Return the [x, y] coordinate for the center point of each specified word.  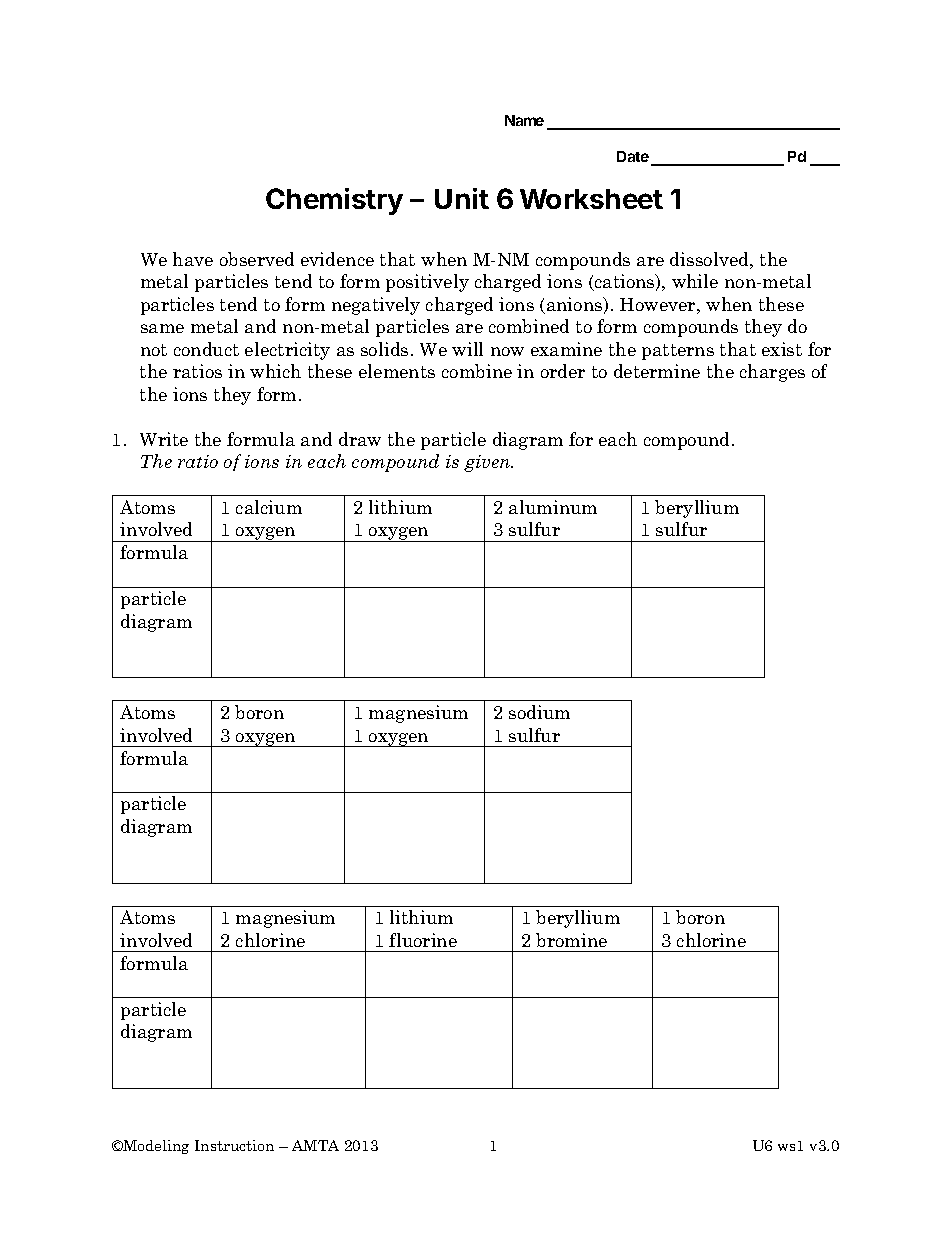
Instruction [234, 1145]
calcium [269, 507]
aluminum [553, 507]
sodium [539, 712]
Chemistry [334, 201]
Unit [462, 198]
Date [633, 156]
